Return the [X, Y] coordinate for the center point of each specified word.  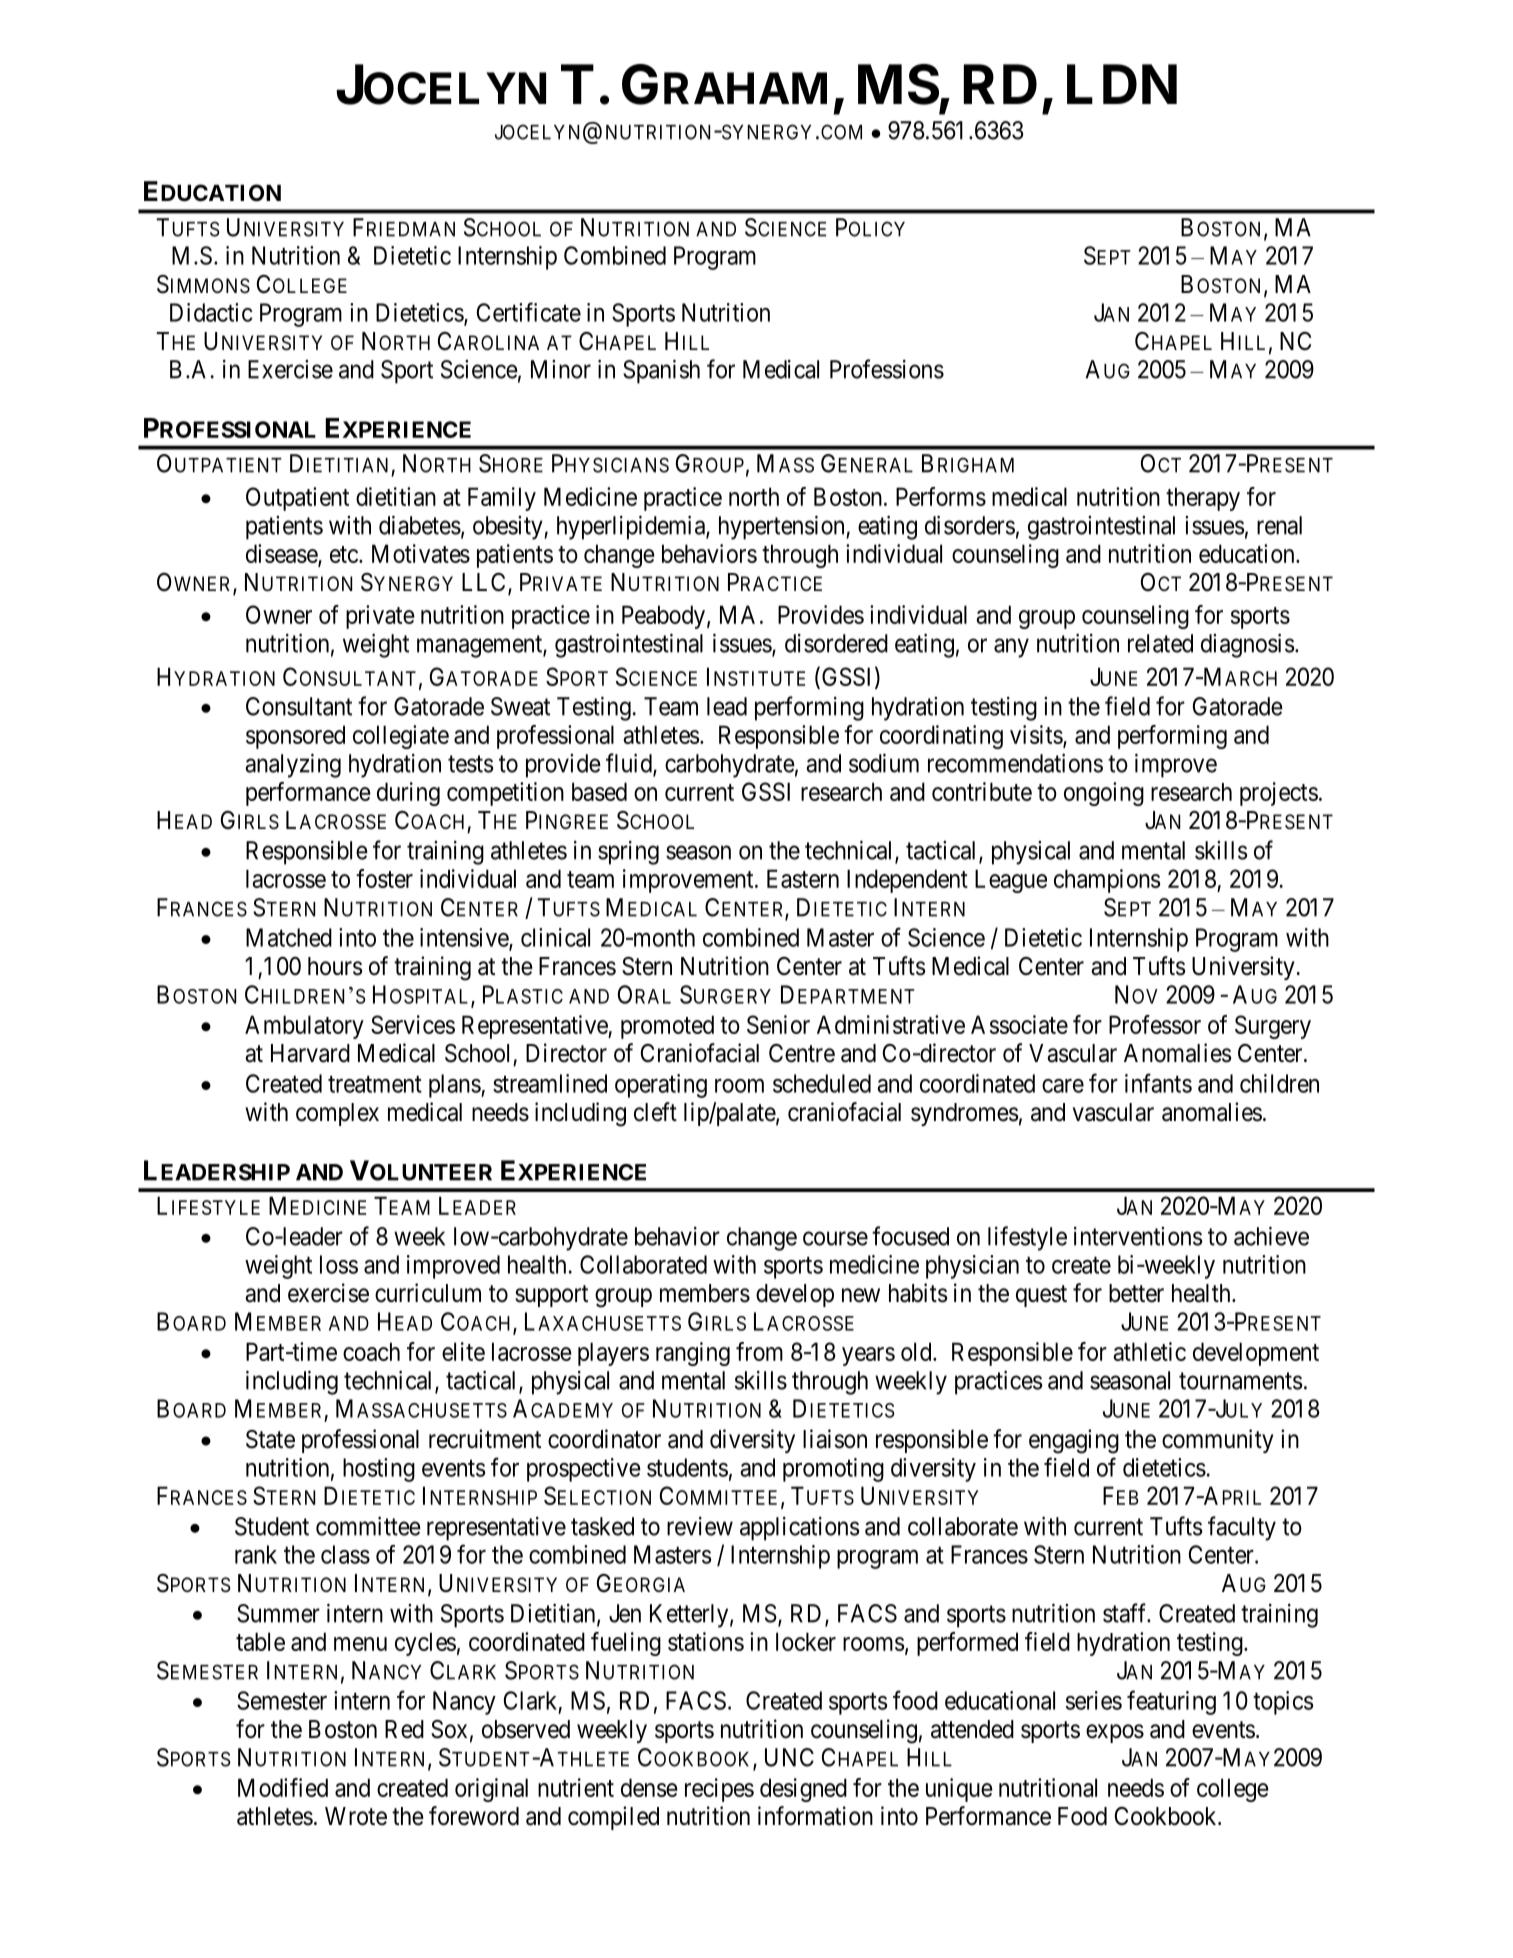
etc [344, 554]
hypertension [783, 527]
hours [335, 966]
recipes [719, 1790]
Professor [1155, 1024]
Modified [283, 1787]
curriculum [428, 1293]
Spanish [661, 371]
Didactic [211, 312]
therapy [1203, 499]
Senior [778, 1024]
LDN [1122, 84]
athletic [1150, 1351]
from [759, 1351]
